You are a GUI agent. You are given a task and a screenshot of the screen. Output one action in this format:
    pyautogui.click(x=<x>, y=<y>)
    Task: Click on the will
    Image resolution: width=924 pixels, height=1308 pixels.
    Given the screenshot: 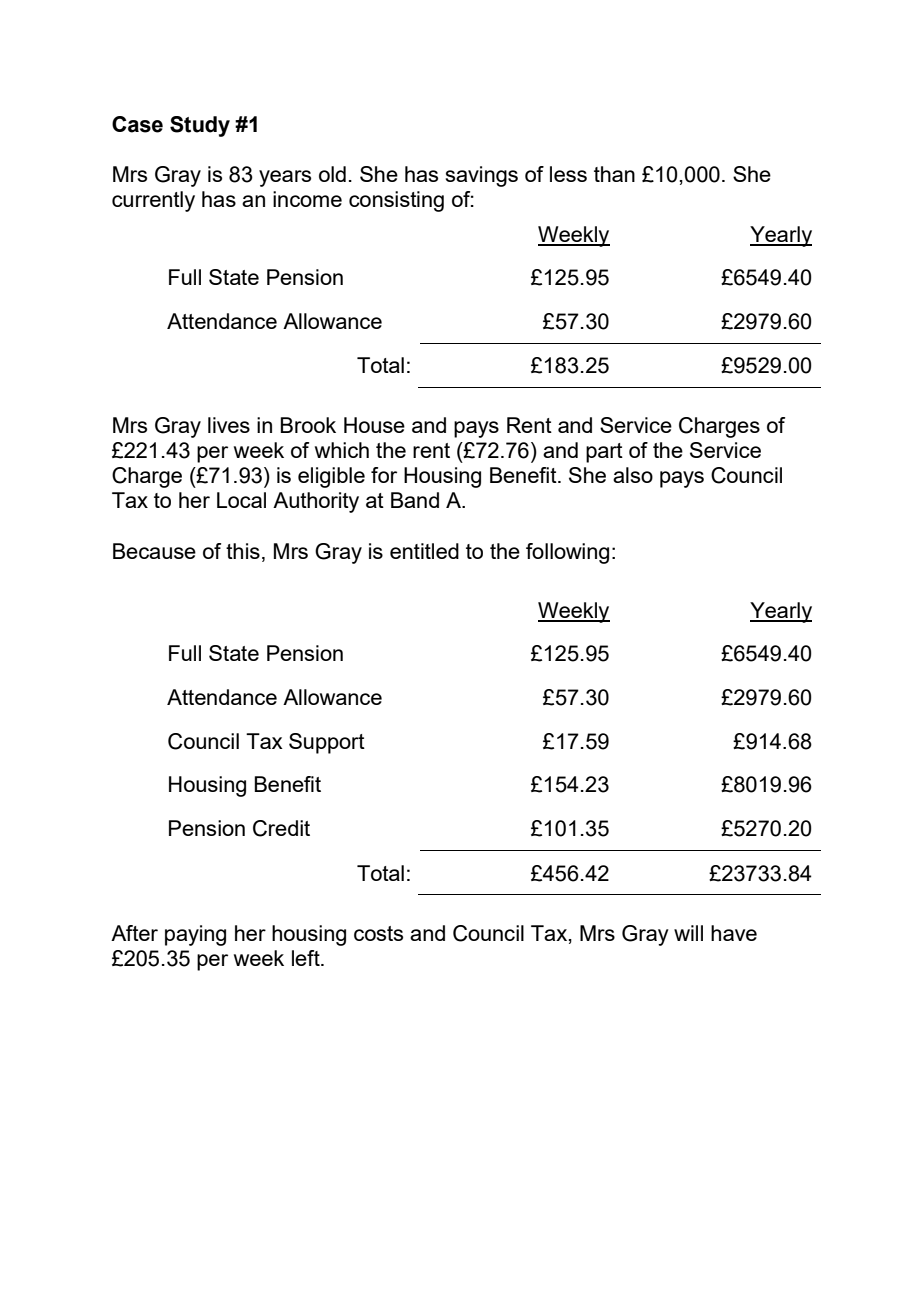 What is the action you would take?
    pyautogui.click(x=688, y=933)
